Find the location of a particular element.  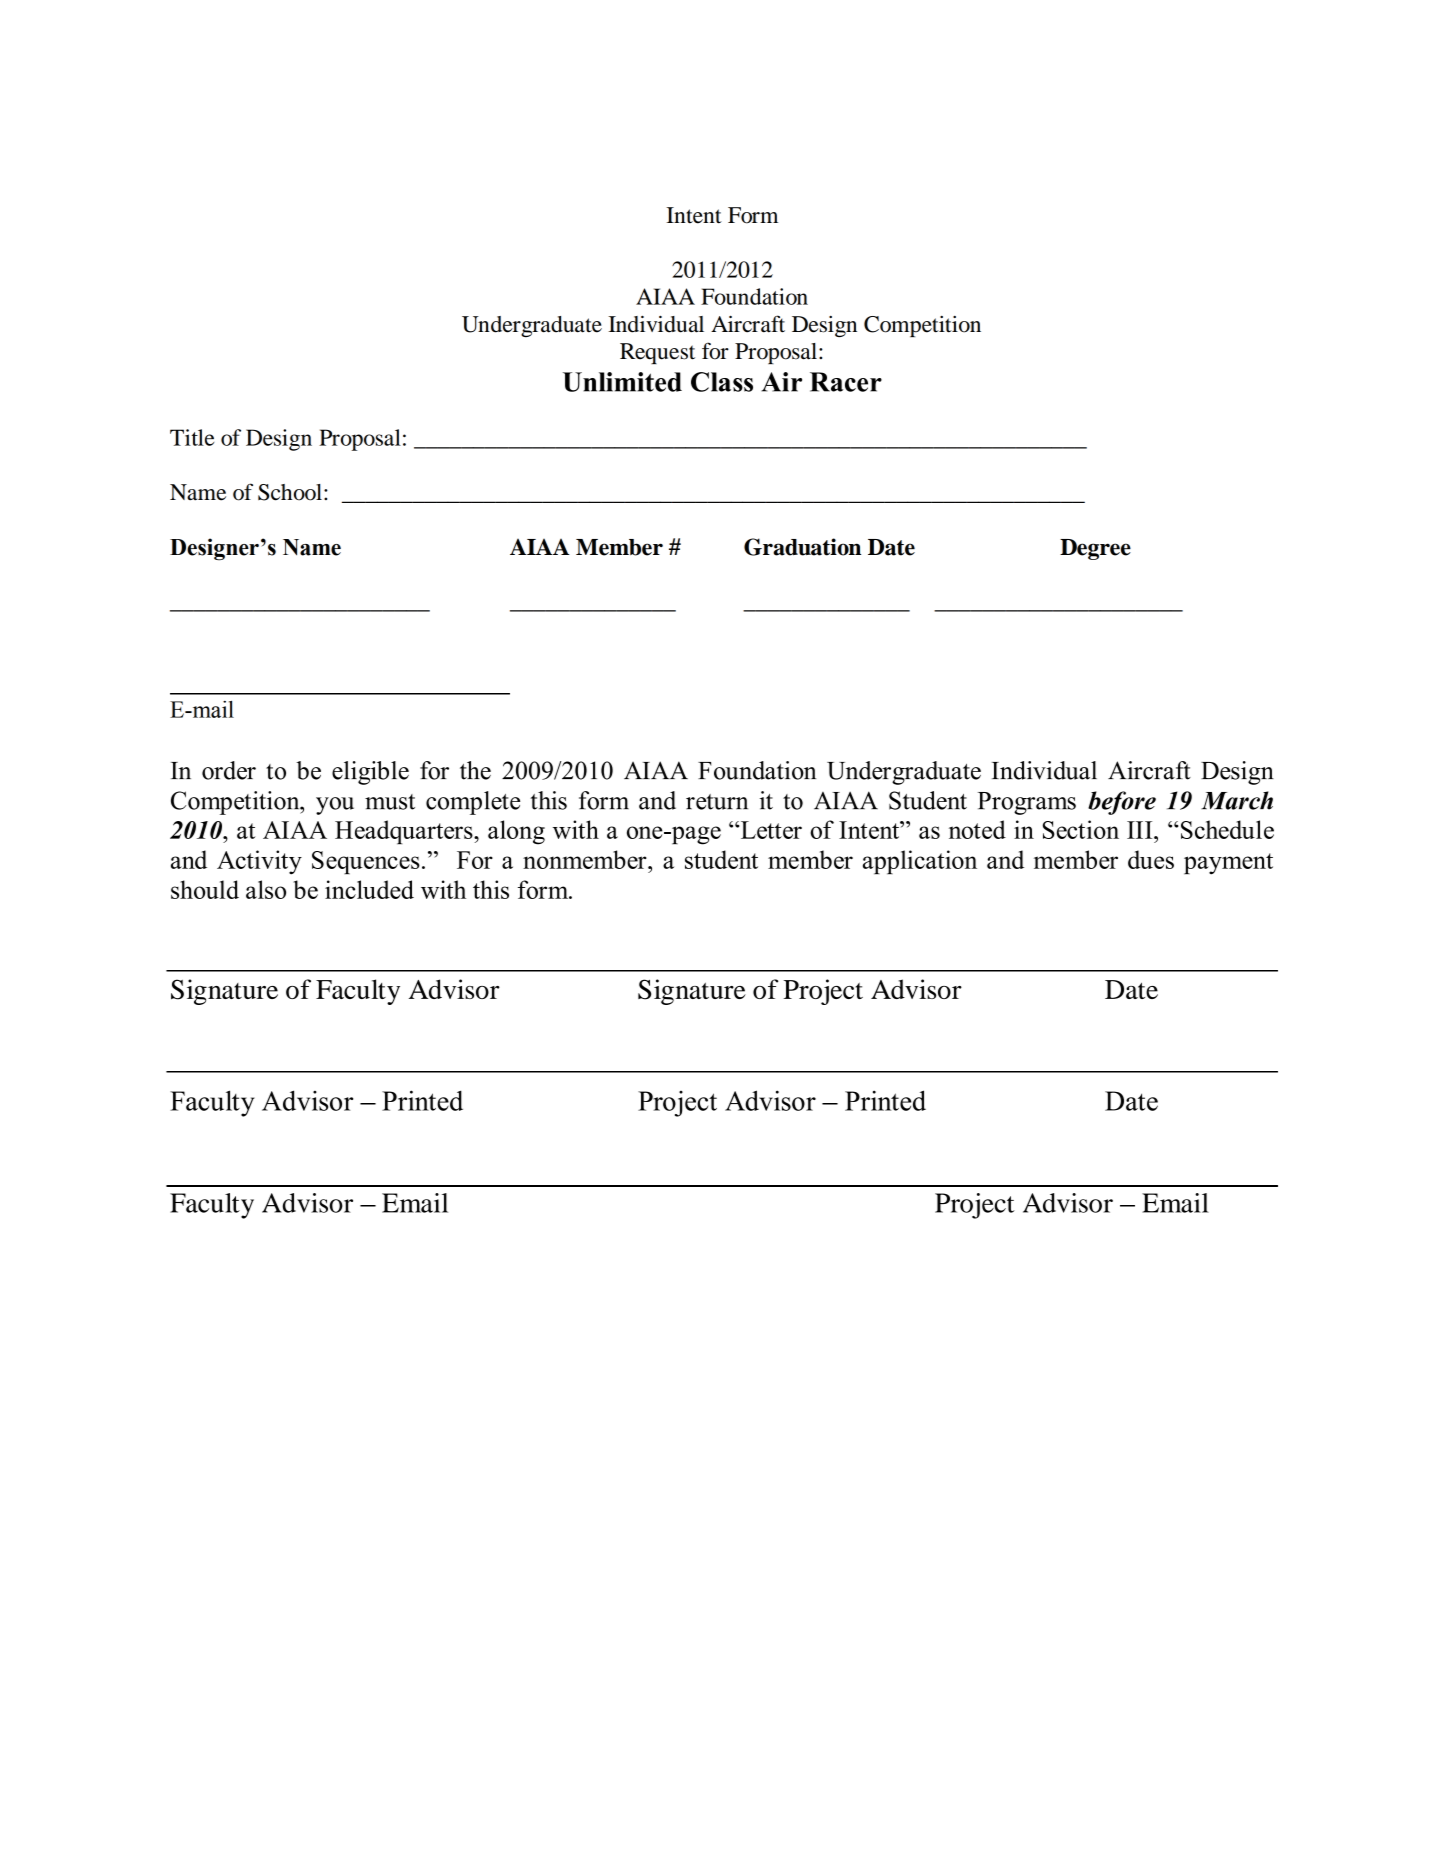

before is located at coordinates (1122, 803).
